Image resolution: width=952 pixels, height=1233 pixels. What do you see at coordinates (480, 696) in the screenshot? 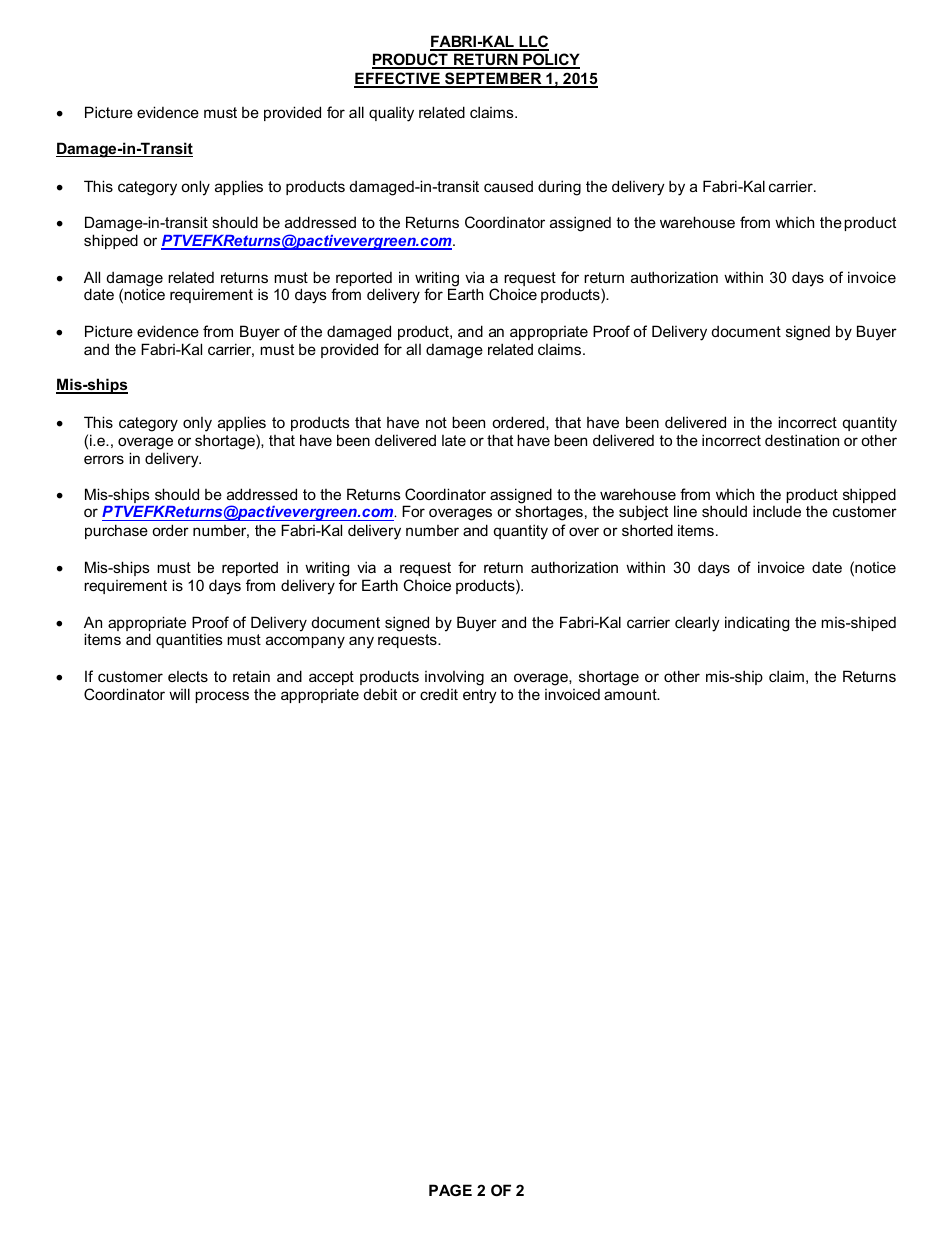
I see `entry` at bounding box center [480, 696].
